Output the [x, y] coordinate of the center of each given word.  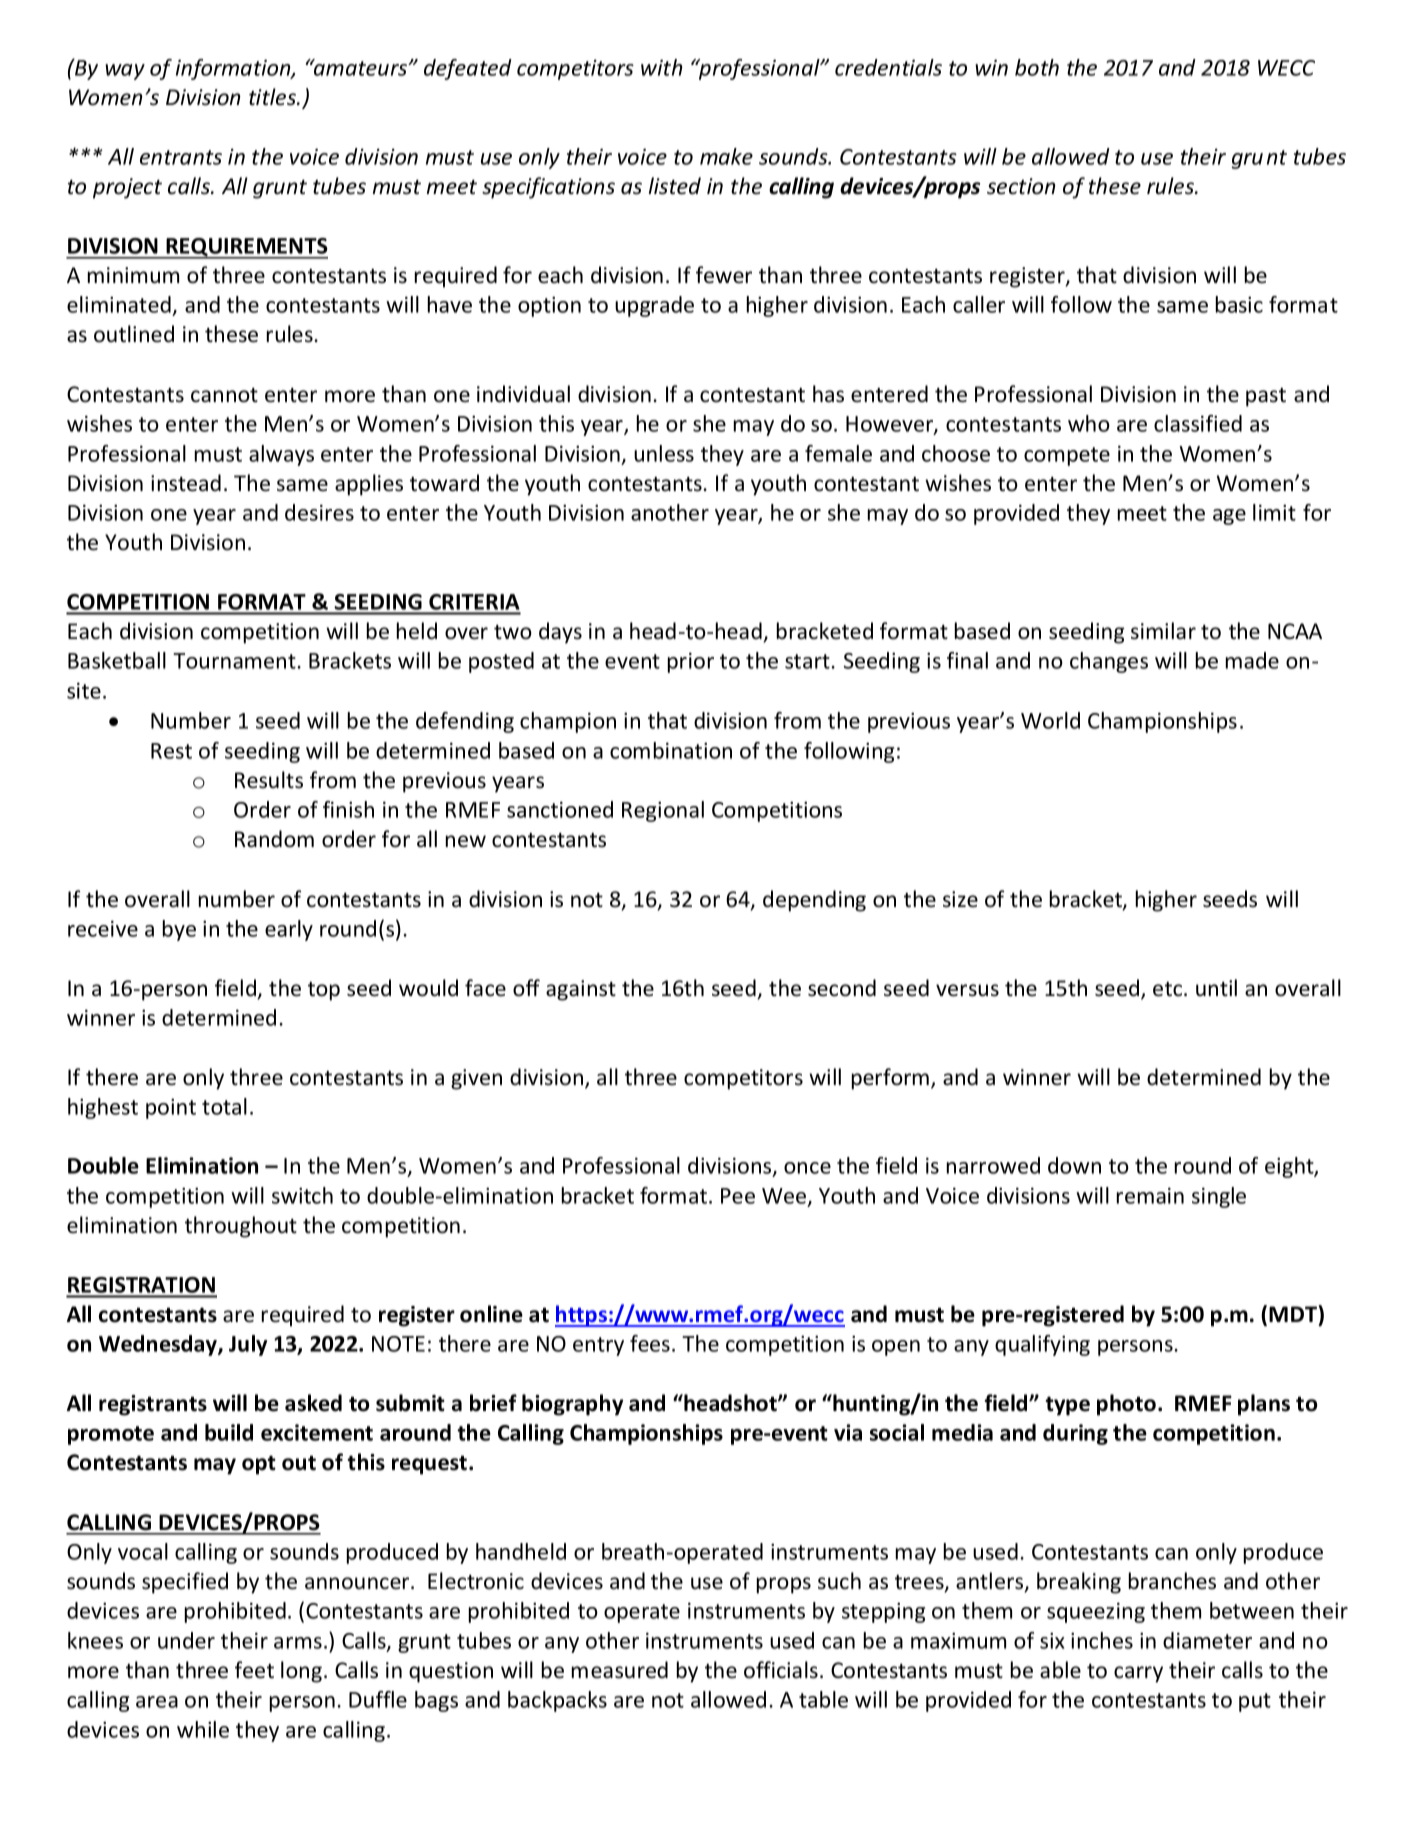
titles [273, 97]
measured [620, 1670]
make [726, 156]
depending [814, 901]
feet [254, 1670]
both [1037, 67]
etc [1169, 989]
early [289, 930]
